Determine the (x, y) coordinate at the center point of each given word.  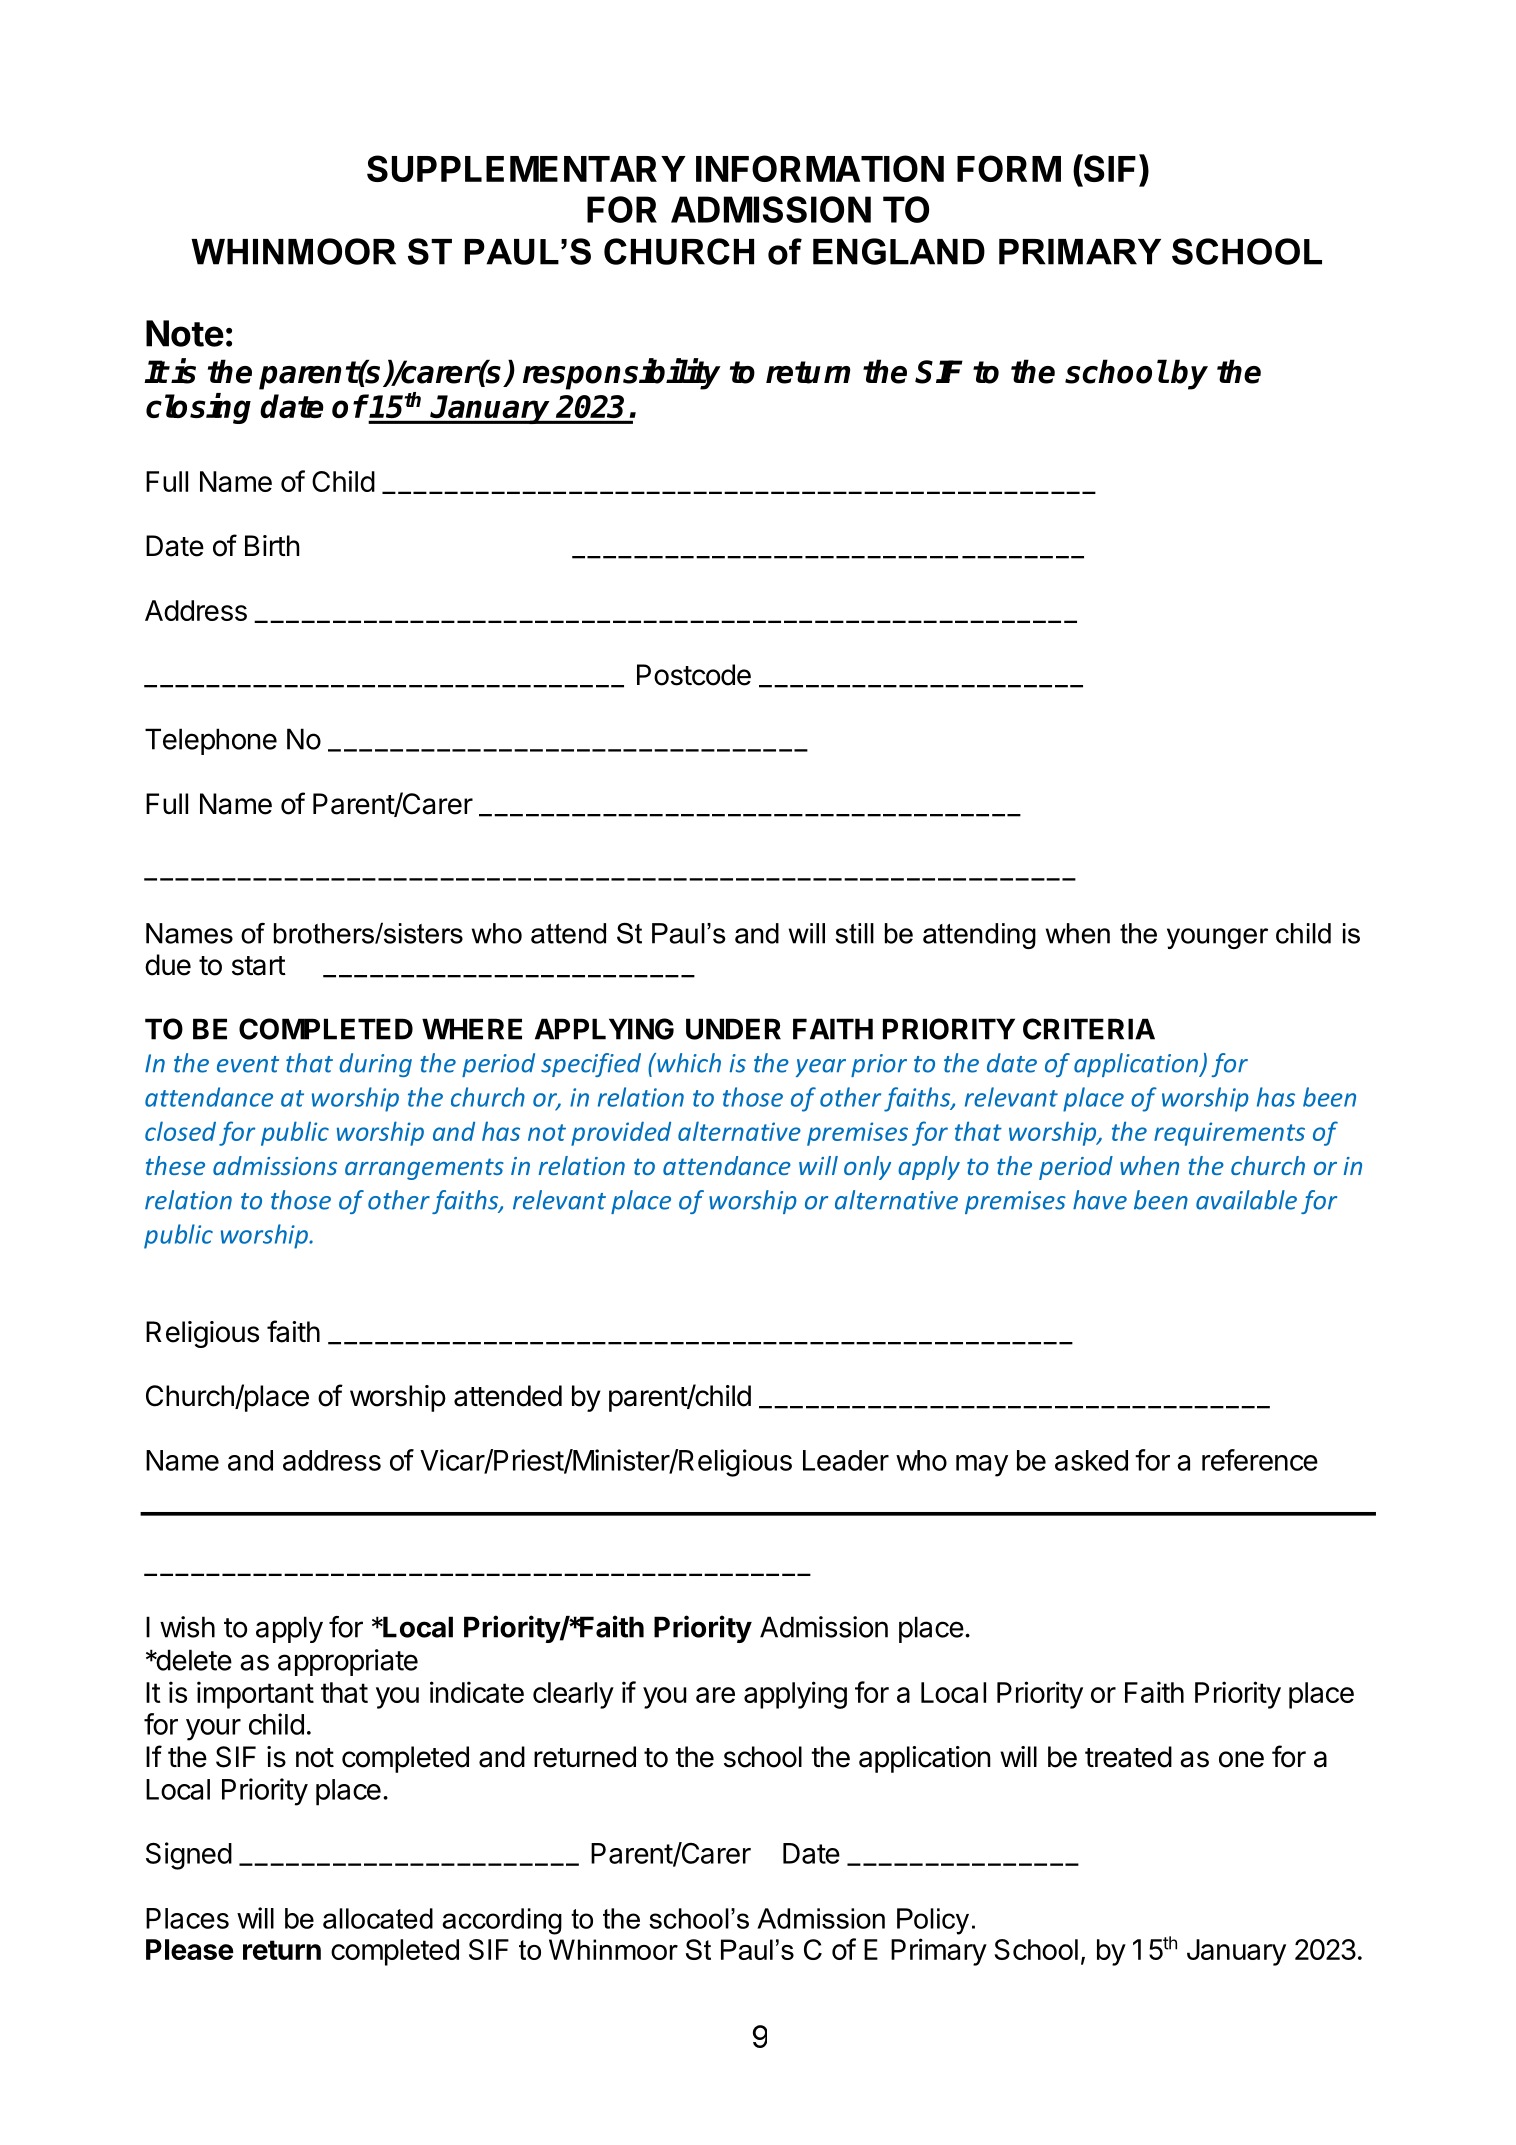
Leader (846, 1460)
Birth (272, 545)
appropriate (348, 1662)
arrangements (424, 1169)
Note (185, 333)
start (259, 966)
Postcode (694, 675)
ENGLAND (899, 251)
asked (1091, 1460)
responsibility (622, 374)
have (1100, 1200)
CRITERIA (1089, 1029)
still (854, 933)
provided (621, 1134)
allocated (378, 1918)
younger (1217, 938)
